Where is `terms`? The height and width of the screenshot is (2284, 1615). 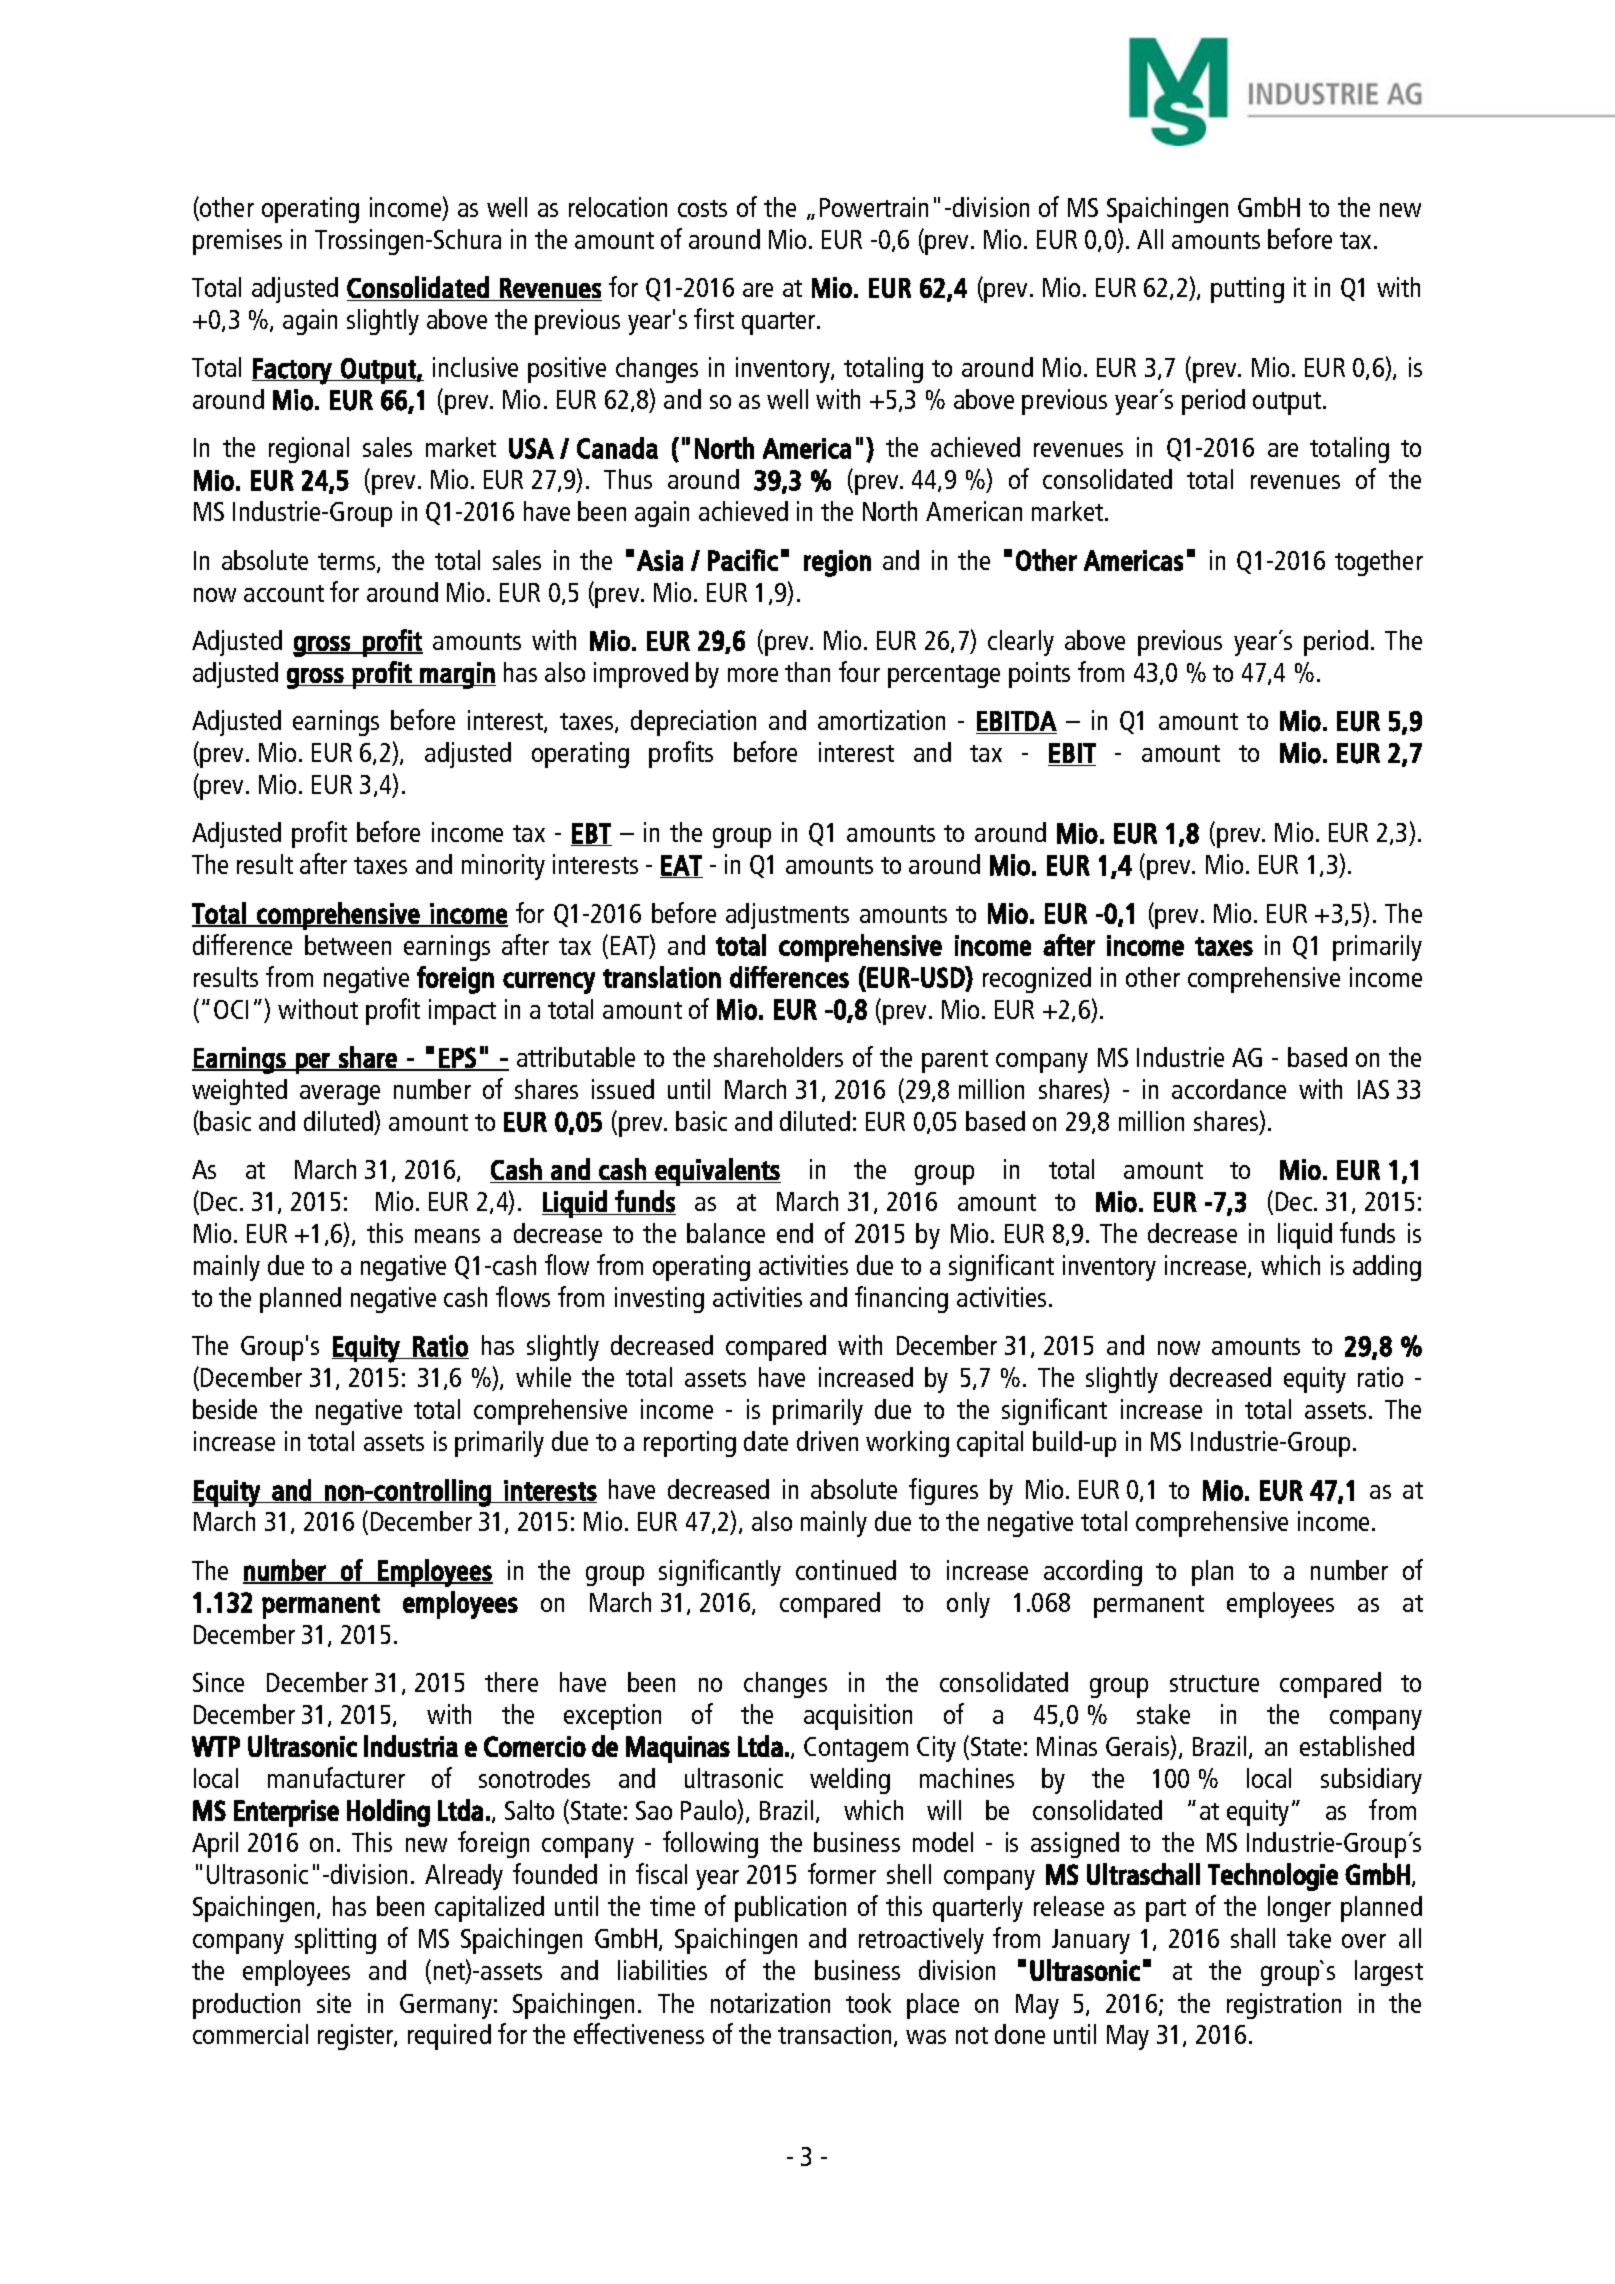
terms is located at coordinates (348, 563).
